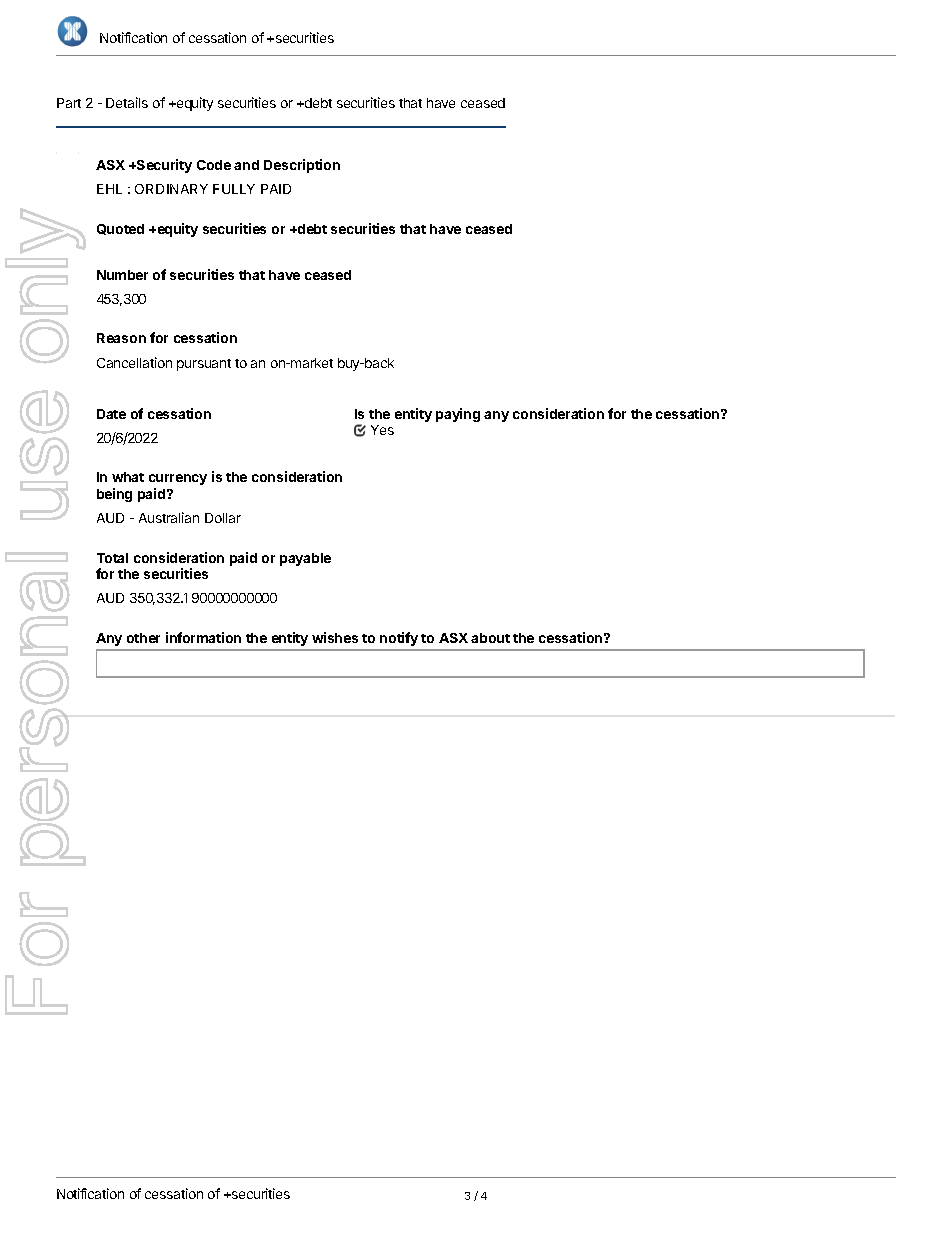 Image resolution: width=952 pixels, height=1233 pixels. What do you see at coordinates (127, 102) in the screenshot?
I see `Details` at bounding box center [127, 102].
